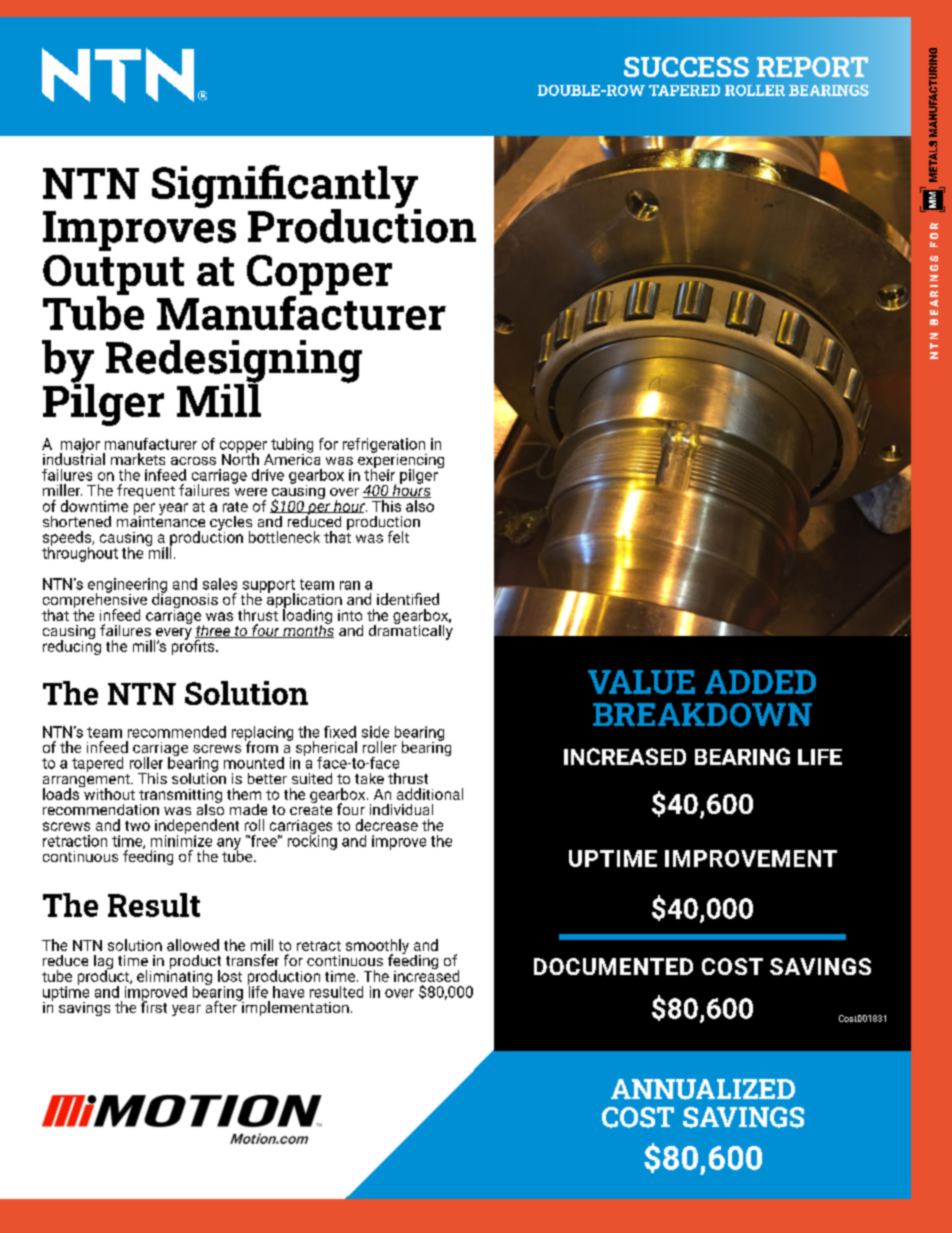 This screenshot has width=952, height=1233. I want to click on engineering, so click(127, 586).
